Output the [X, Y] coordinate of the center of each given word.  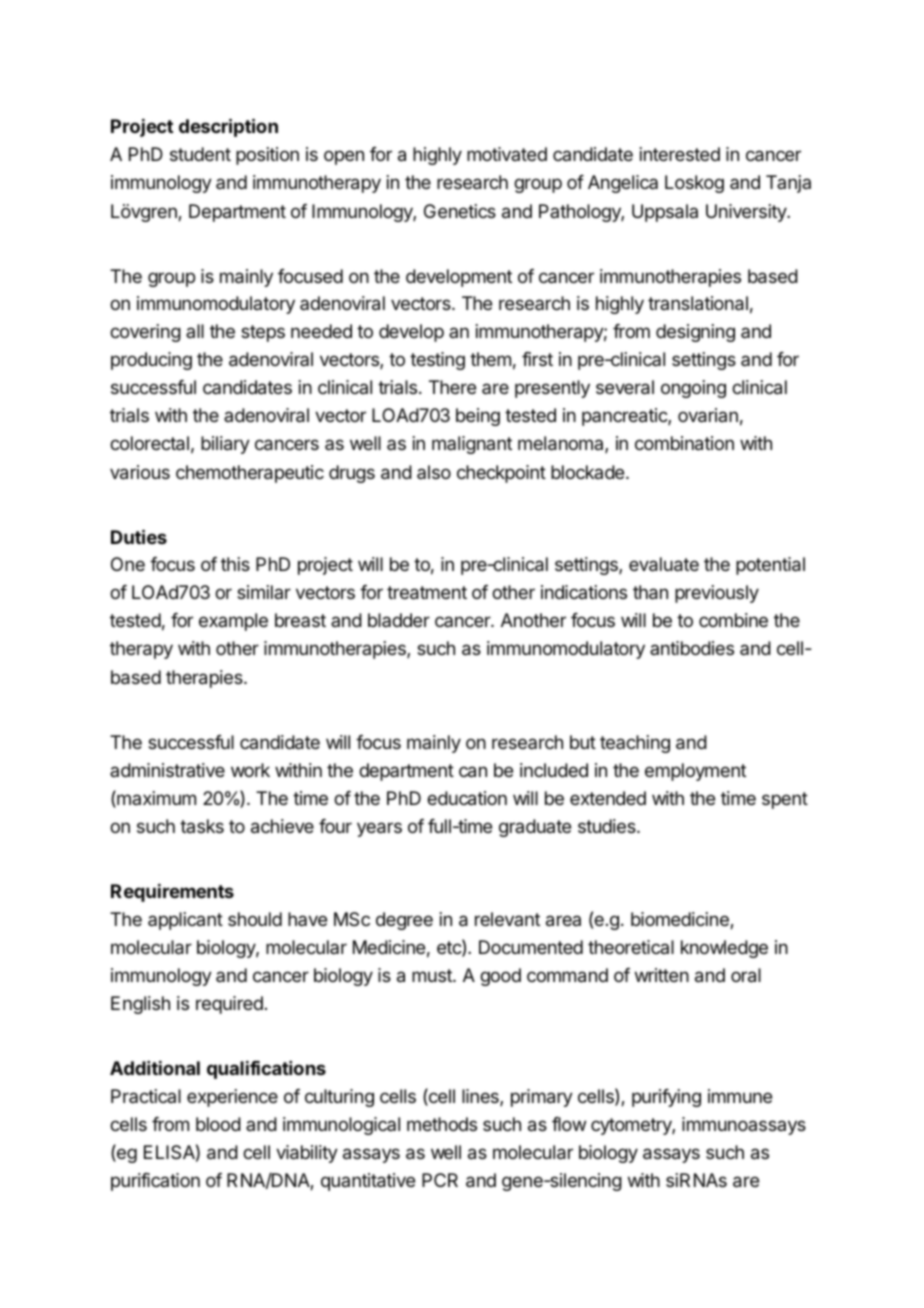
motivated [507, 154]
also [434, 472]
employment [695, 772]
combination [684, 443]
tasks [202, 826]
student [200, 154]
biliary [225, 445]
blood [218, 1124]
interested [680, 154]
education [467, 798]
